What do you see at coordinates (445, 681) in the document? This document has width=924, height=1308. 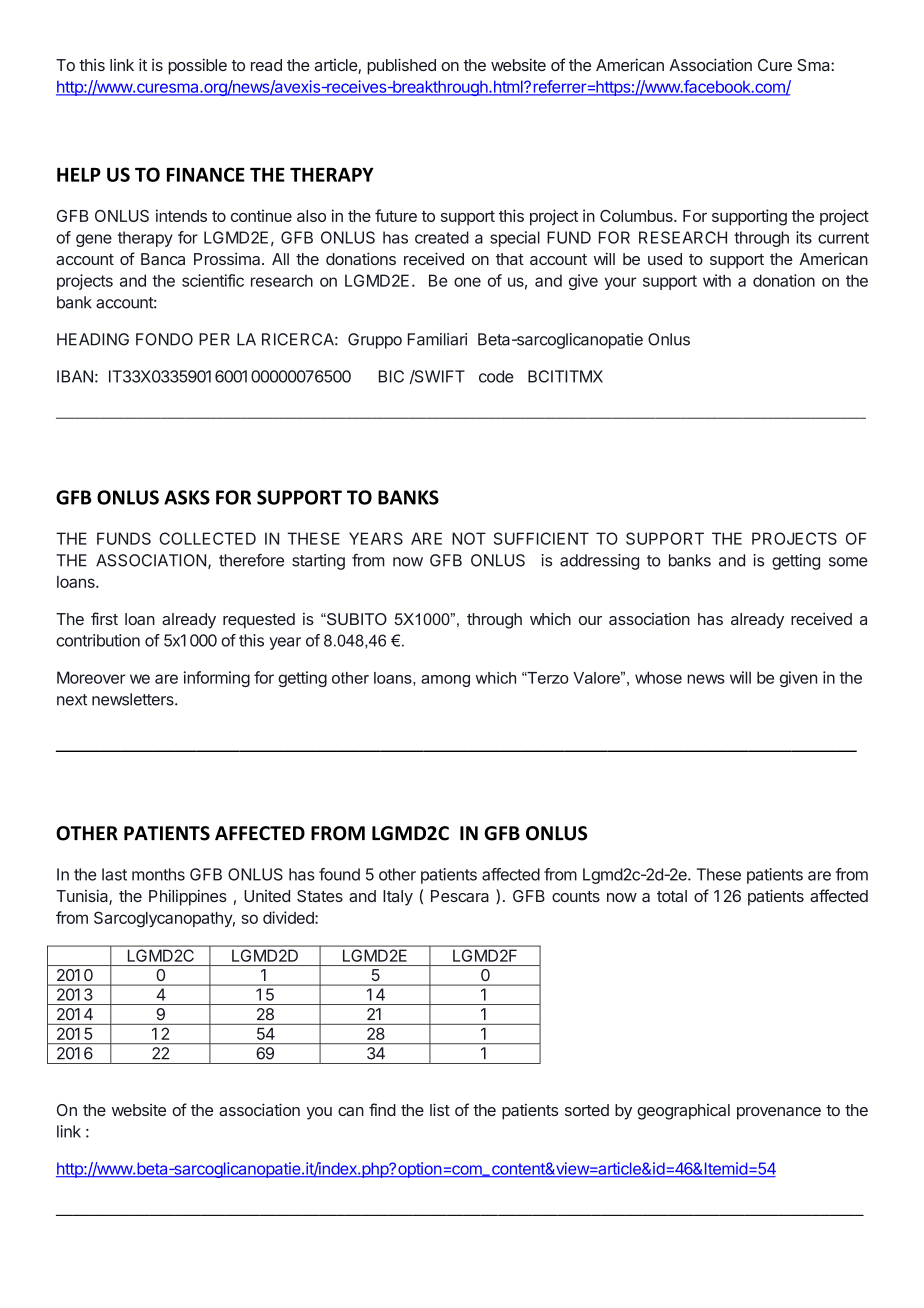 I see `among` at bounding box center [445, 681].
